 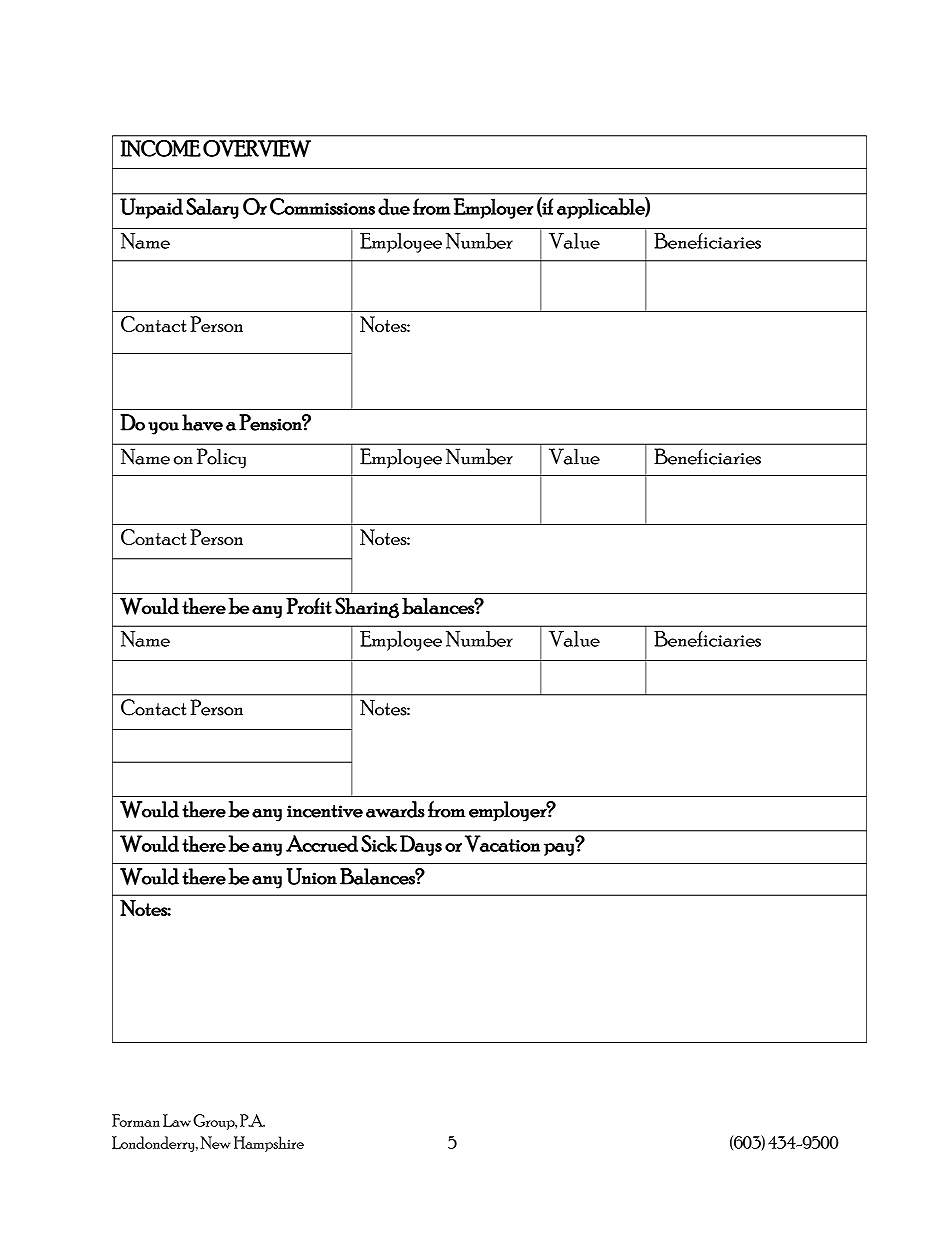 What do you see at coordinates (161, 148) in the document?
I see `INCOME` at bounding box center [161, 148].
